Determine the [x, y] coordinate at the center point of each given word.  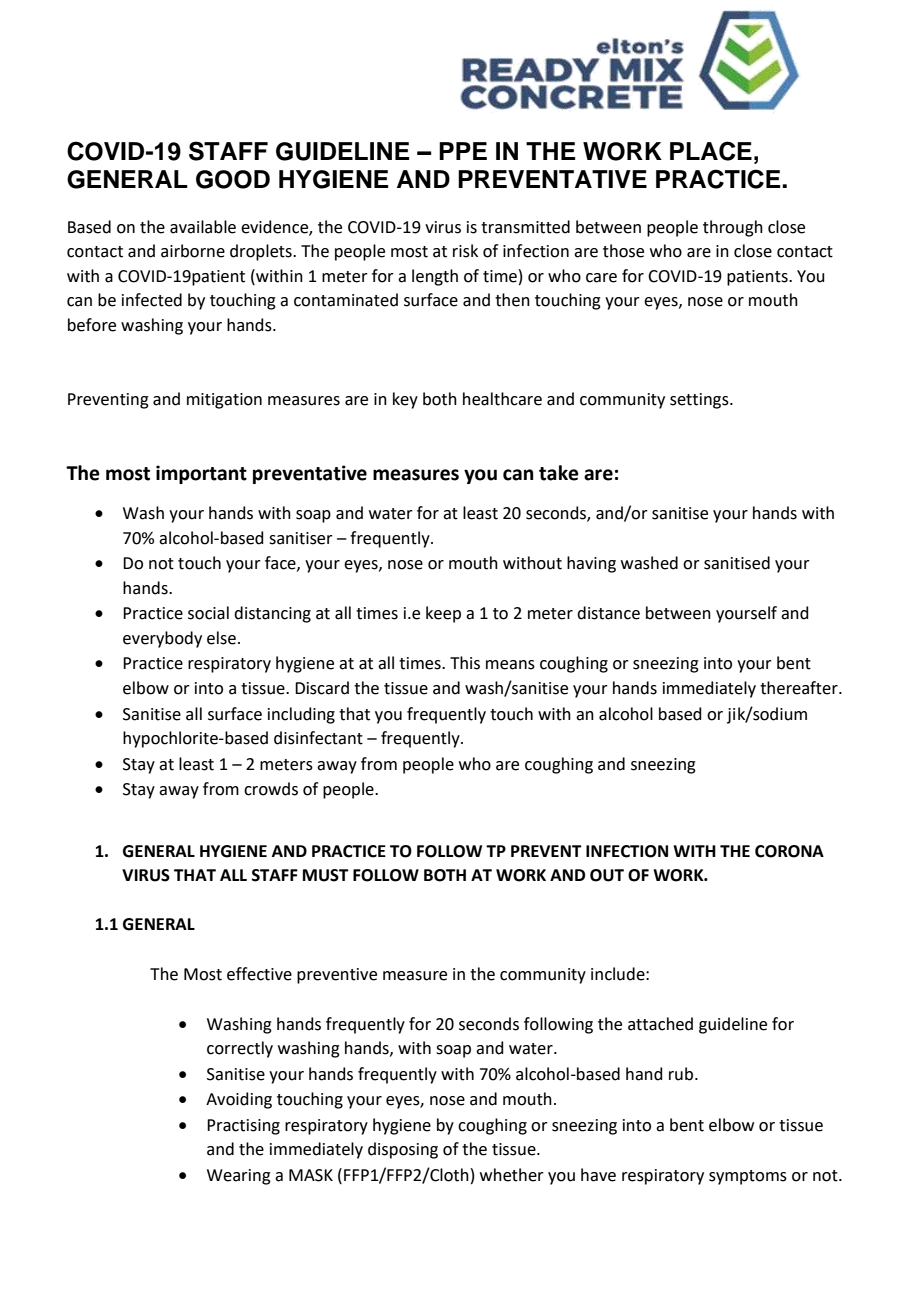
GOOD [233, 179]
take [559, 473]
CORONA [789, 851]
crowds [271, 789]
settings [700, 401]
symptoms [748, 1177]
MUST [326, 875]
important [201, 474]
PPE [463, 151]
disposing [403, 1150]
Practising [243, 1127]
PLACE [711, 151]
